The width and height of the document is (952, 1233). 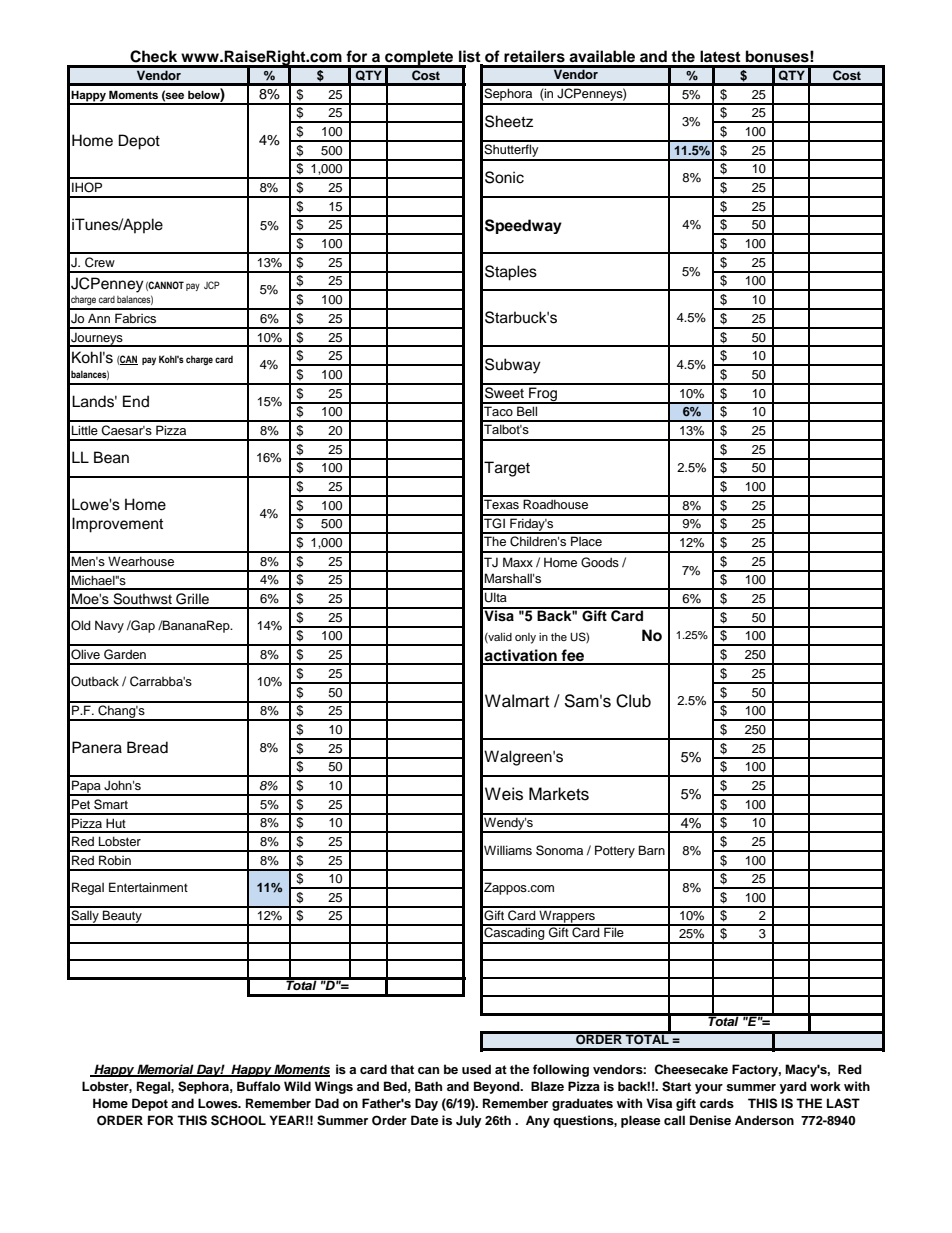 I want to click on Denise, so click(x=710, y=1120).
